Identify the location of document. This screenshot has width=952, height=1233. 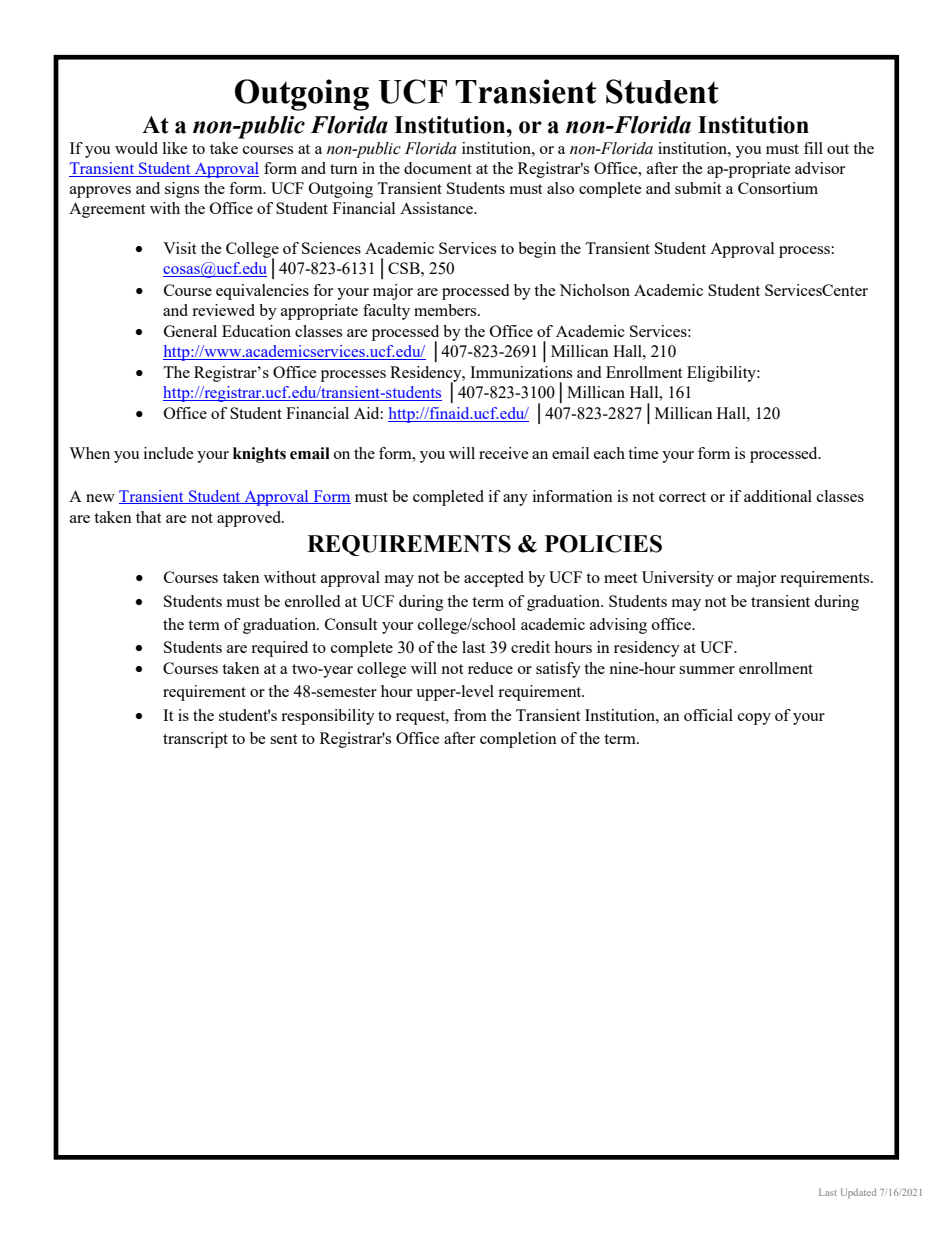
(438, 168).
